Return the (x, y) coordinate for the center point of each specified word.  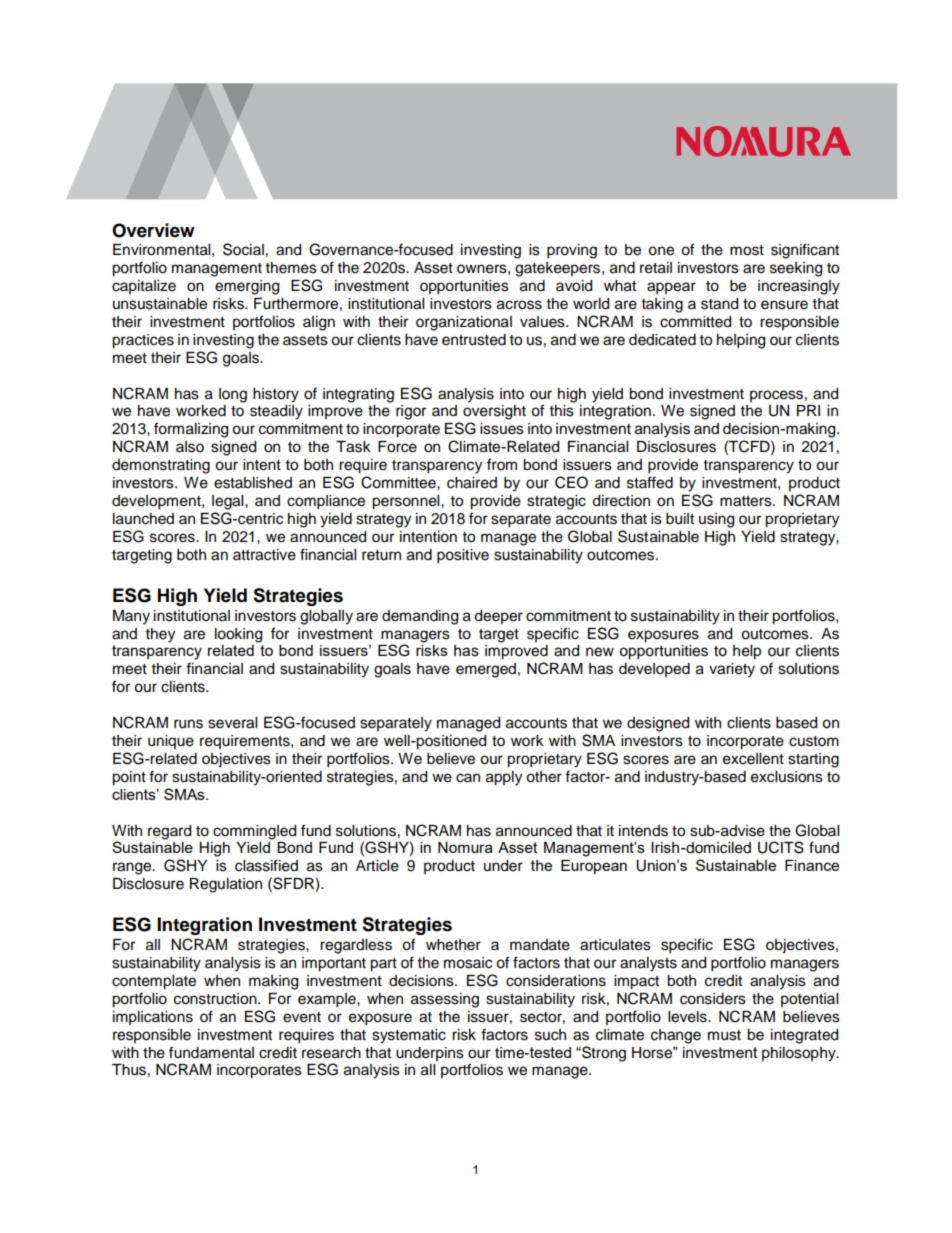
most (747, 250)
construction (216, 999)
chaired (472, 483)
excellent (753, 759)
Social (243, 249)
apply (504, 778)
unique (171, 742)
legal (229, 502)
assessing (445, 1000)
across (519, 305)
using (716, 520)
